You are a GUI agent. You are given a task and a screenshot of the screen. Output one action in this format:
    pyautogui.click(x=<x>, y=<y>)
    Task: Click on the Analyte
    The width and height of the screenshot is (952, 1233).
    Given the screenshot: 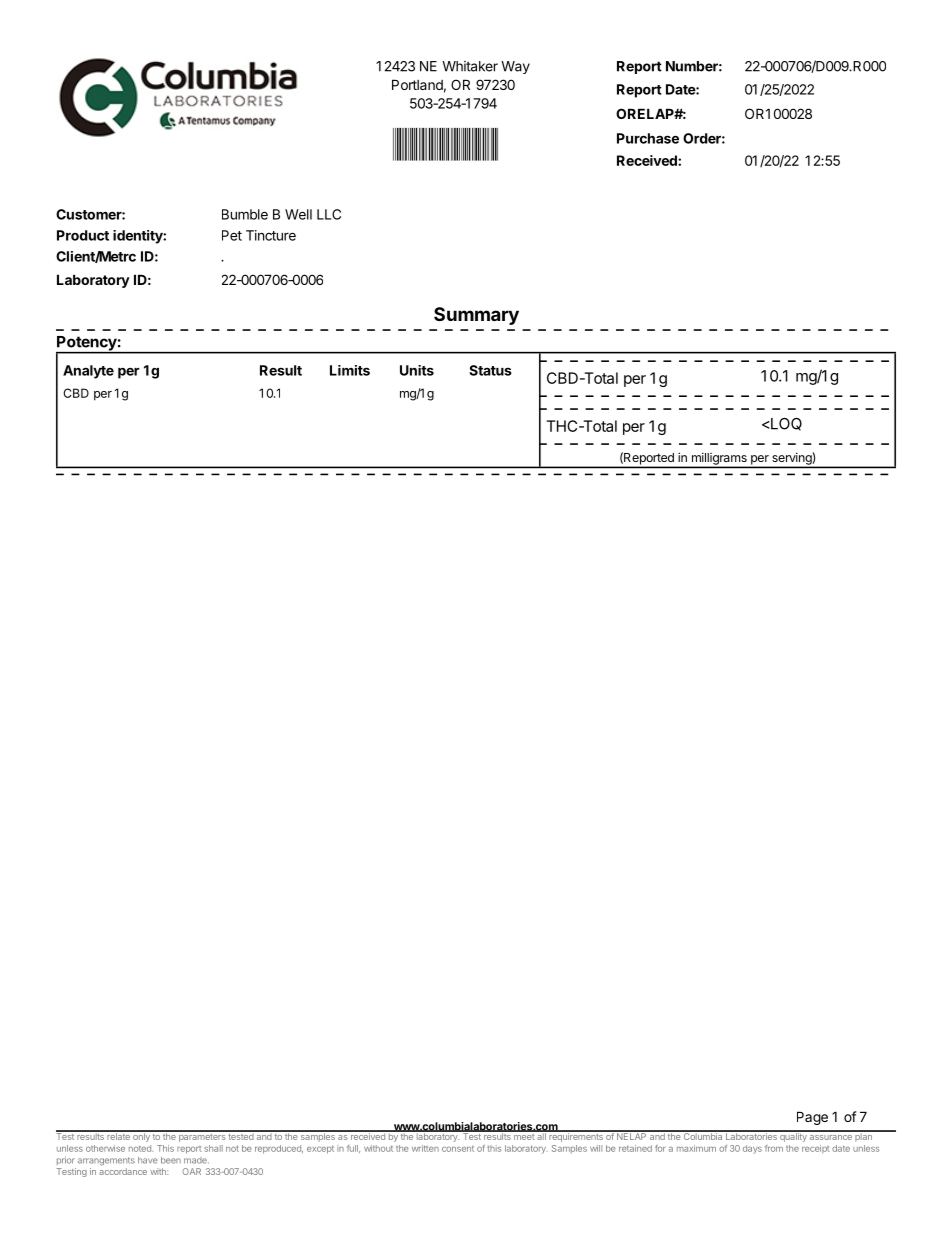 What is the action you would take?
    pyautogui.click(x=88, y=372)
